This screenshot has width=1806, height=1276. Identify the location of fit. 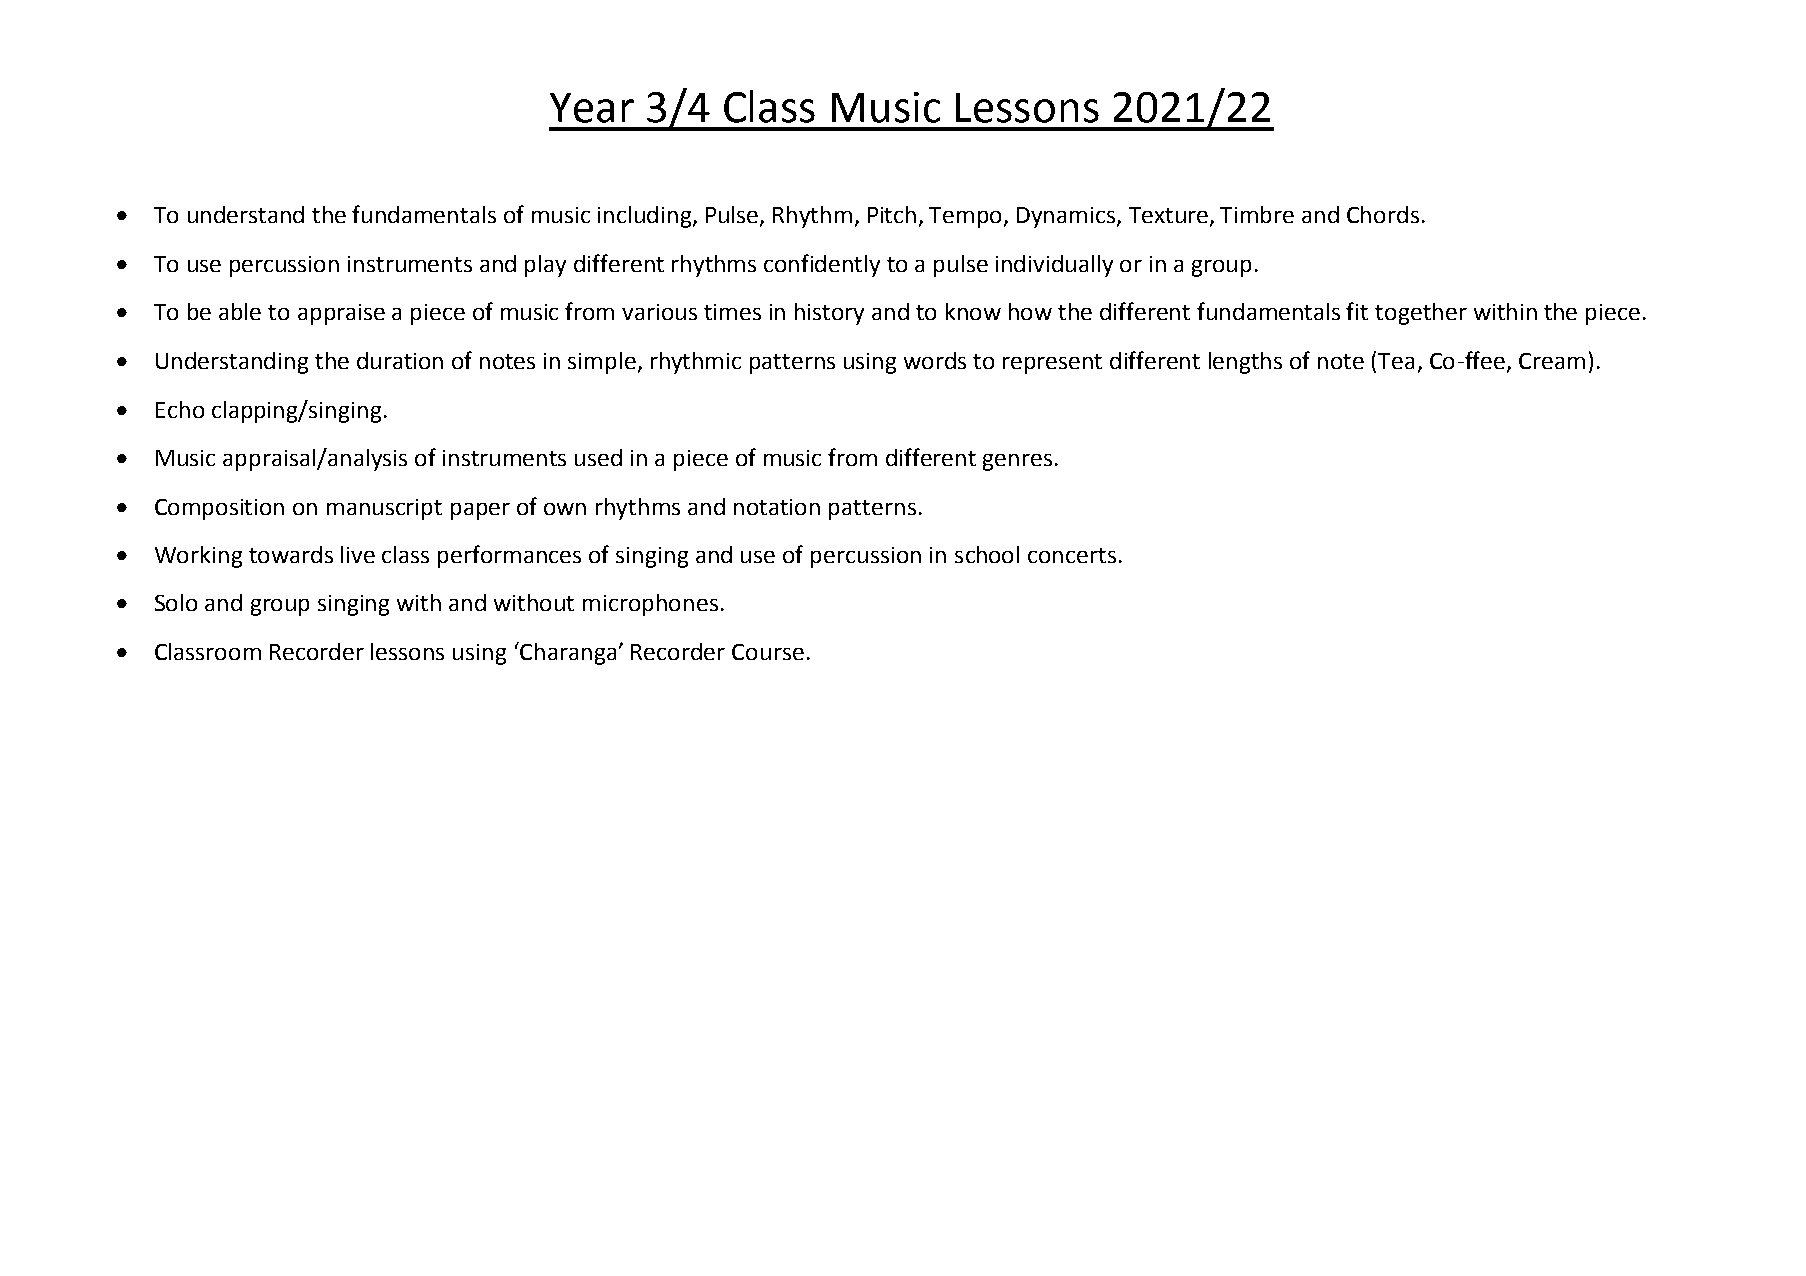
(1357, 311).
